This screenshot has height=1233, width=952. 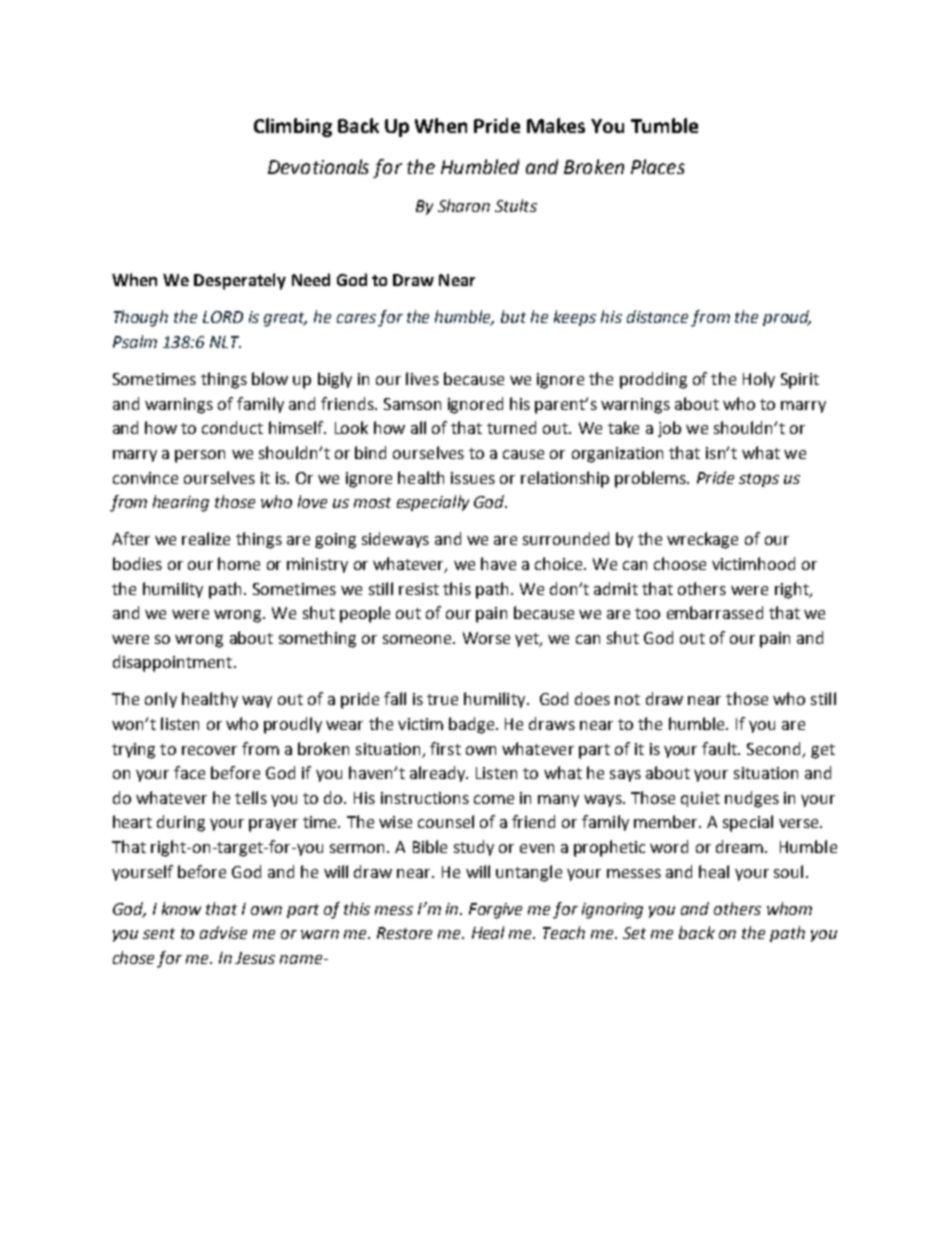 What do you see at coordinates (486, 638) in the screenshot?
I see `Worse` at bounding box center [486, 638].
